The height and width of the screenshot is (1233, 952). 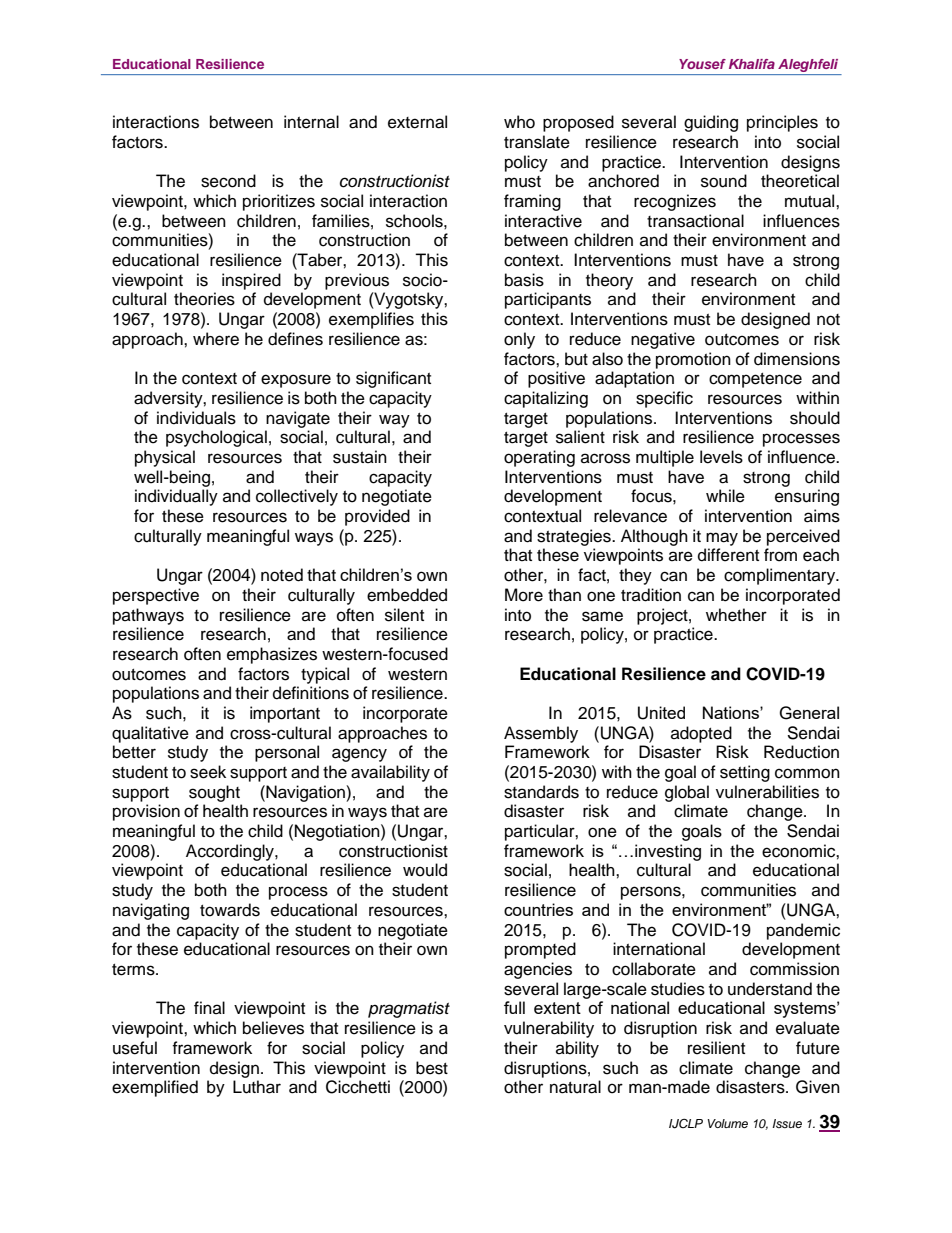 I want to click on Assembly, so click(x=541, y=734).
